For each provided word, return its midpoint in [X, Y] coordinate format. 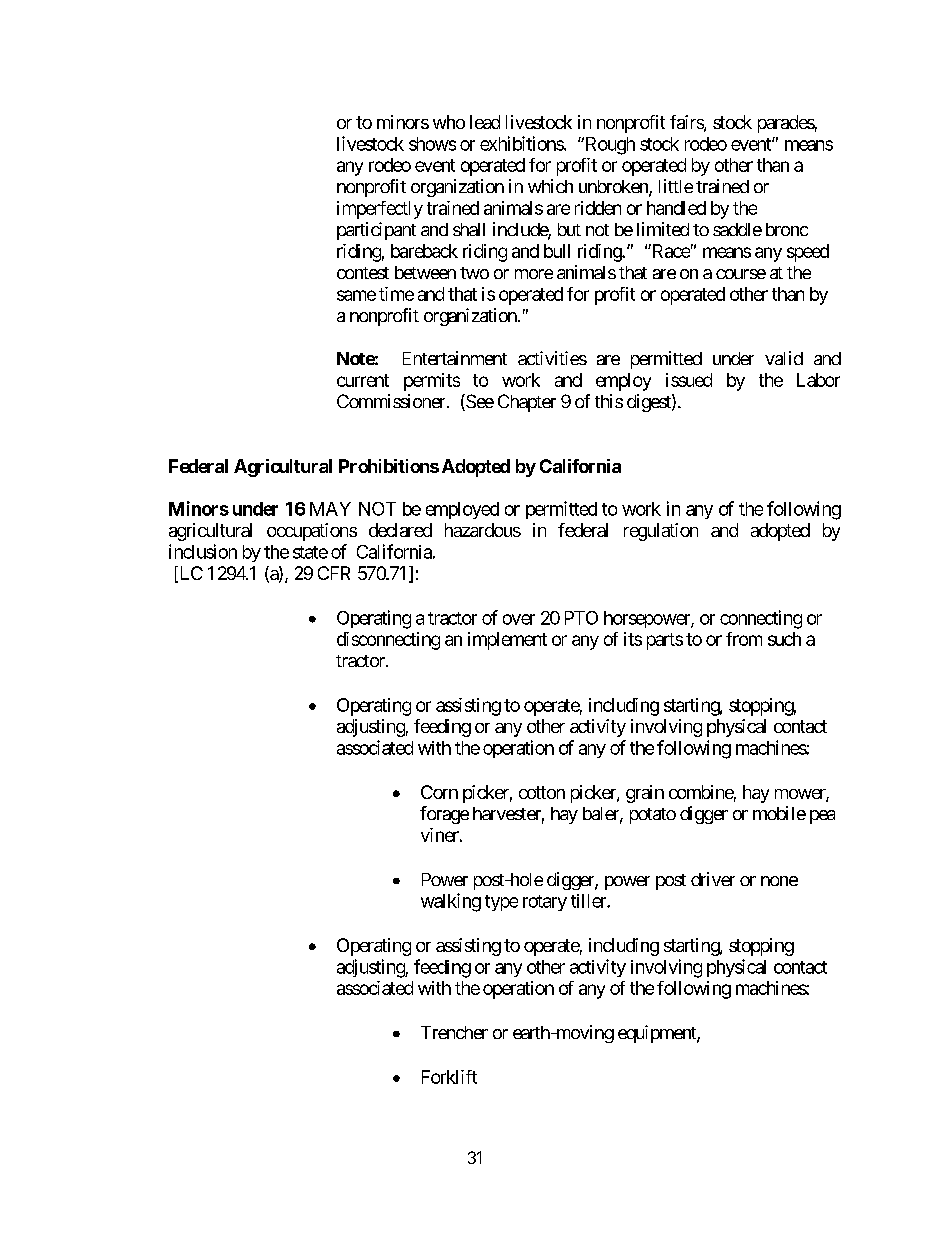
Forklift [449, 1077]
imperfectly [380, 210]
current [363, 380]
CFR [334, 573]
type [501, 903]
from [744, 639]
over [519, 619]
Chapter [527, 403]
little [676, 186]
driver [713, 879]
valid [784, 358]
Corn [439, 792]
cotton [542, 792]
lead [485, 122]
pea [822, 817]
